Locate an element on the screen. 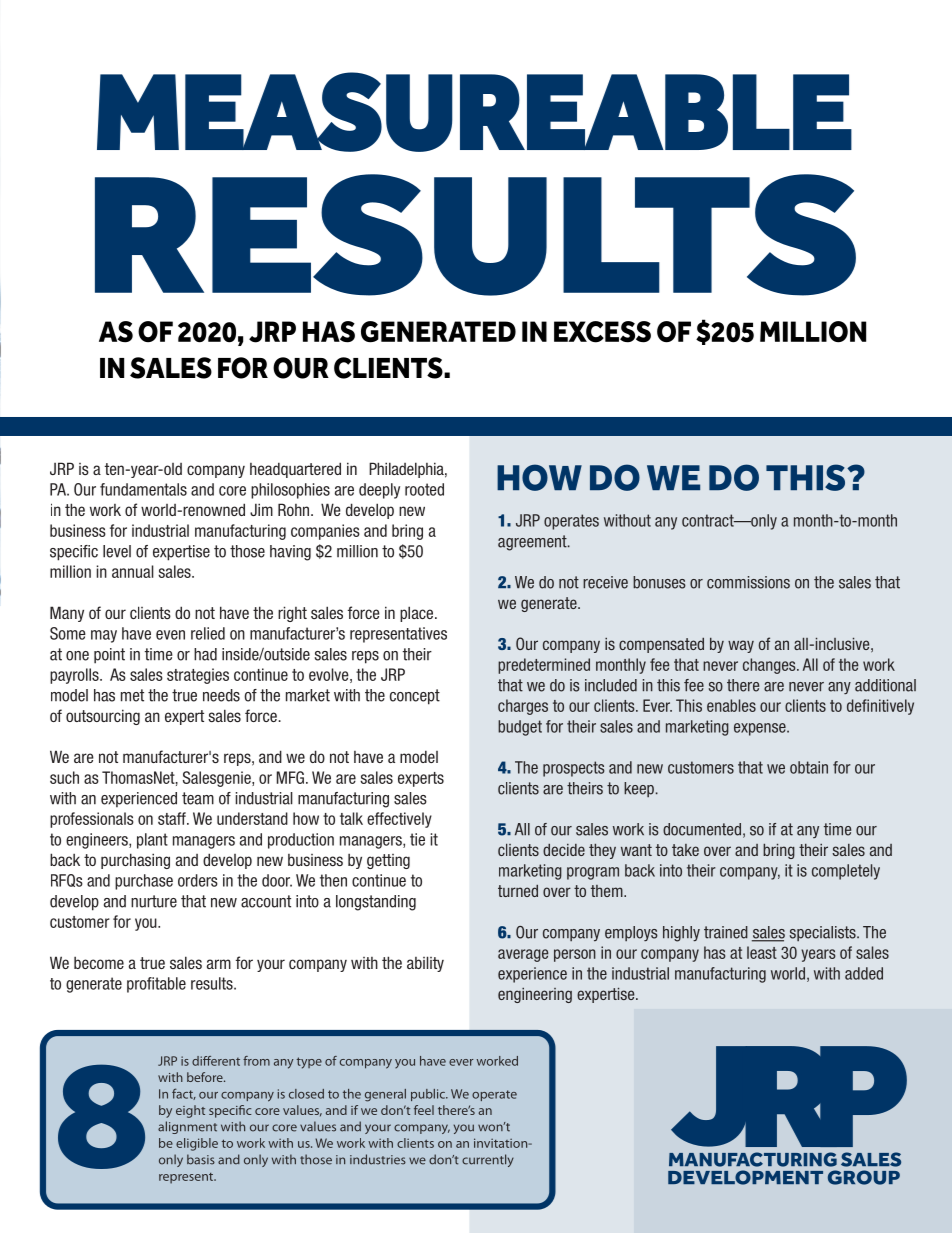 Image resolution: width=952 pixels, height=1233 pixels. way is located at coordinates (741, 646).
